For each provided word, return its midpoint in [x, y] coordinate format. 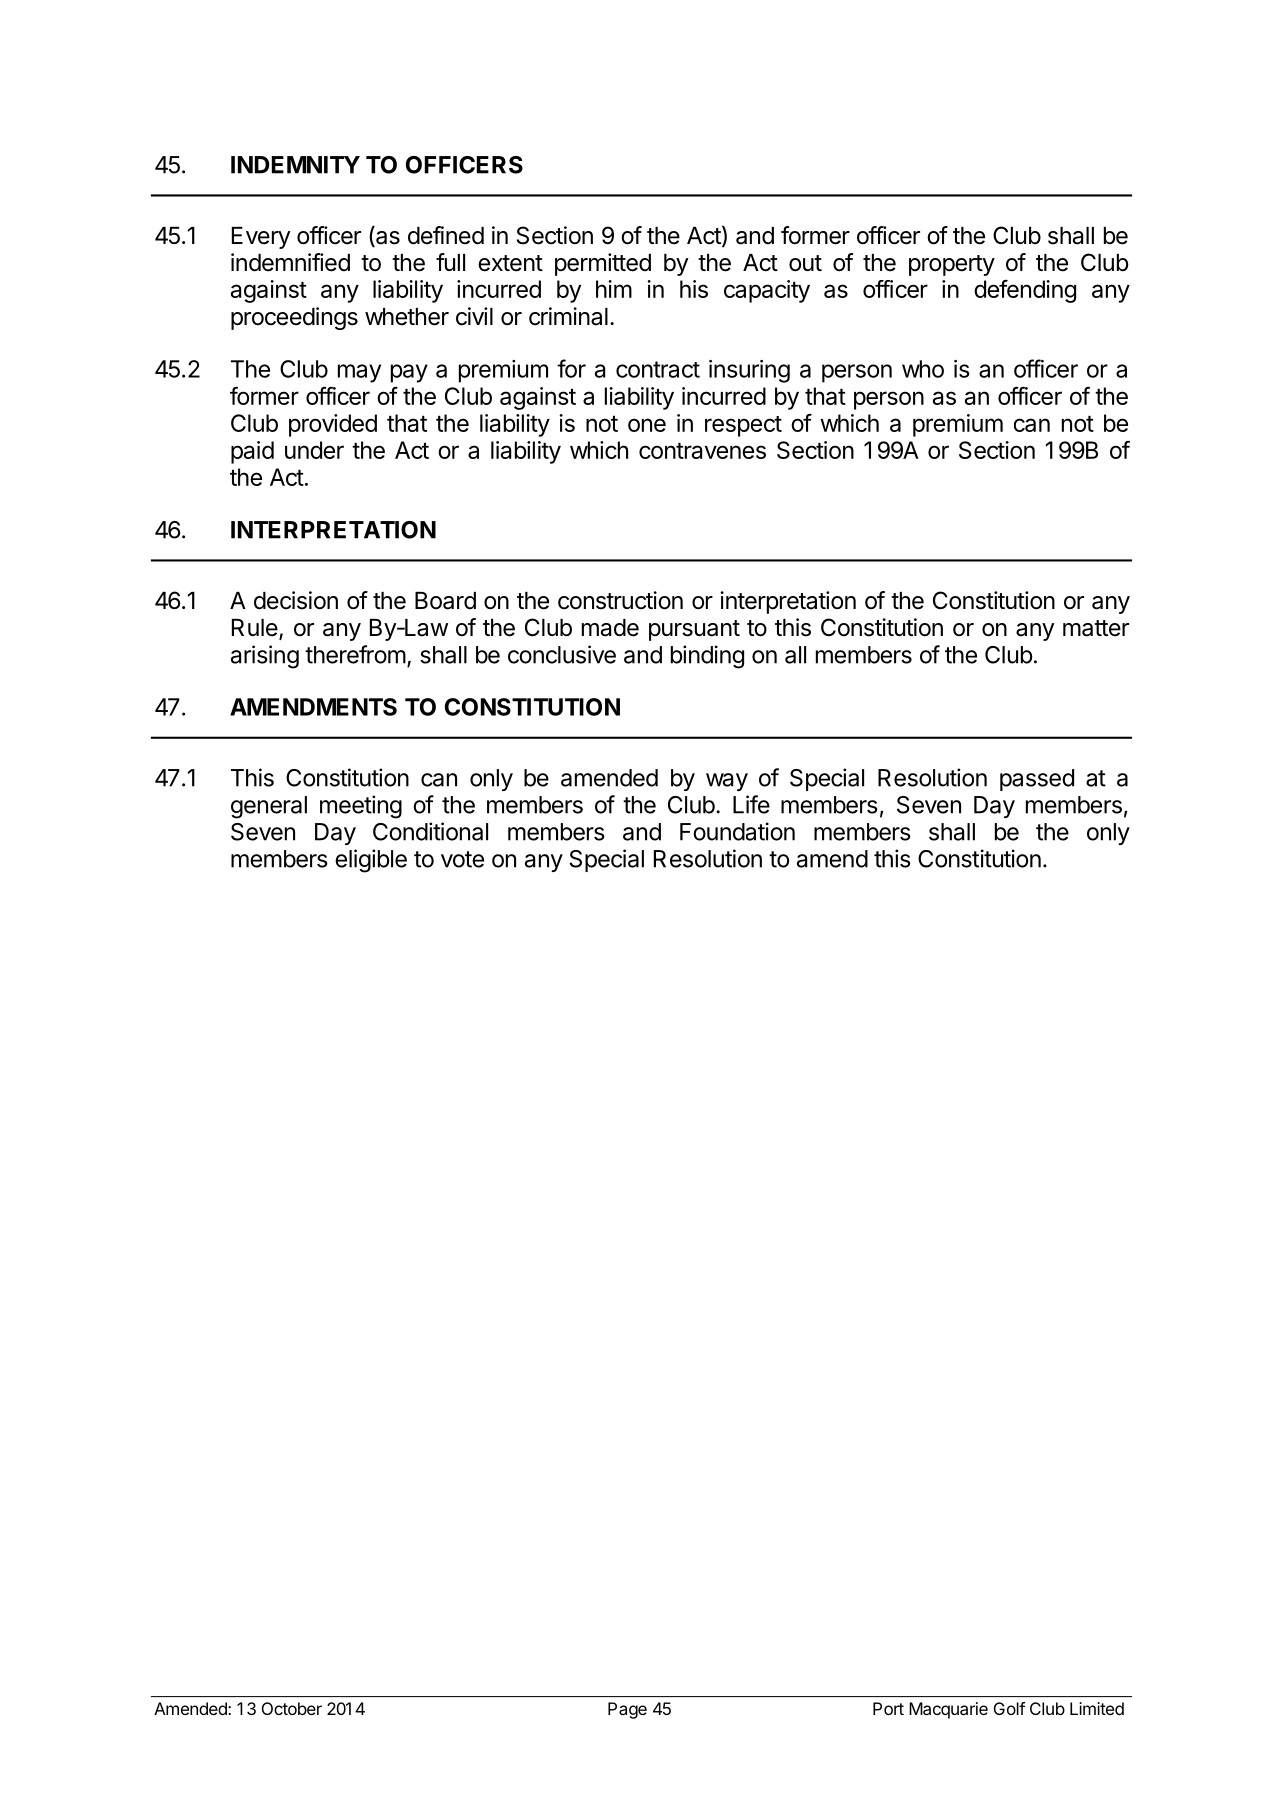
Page [627, 1710]
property [952, 265]
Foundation [737, 831]
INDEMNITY [295, 165]
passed [1037, 780]
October [292, 1708]
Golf [1009, 1708]
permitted [603, 264]
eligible [371, 861]
